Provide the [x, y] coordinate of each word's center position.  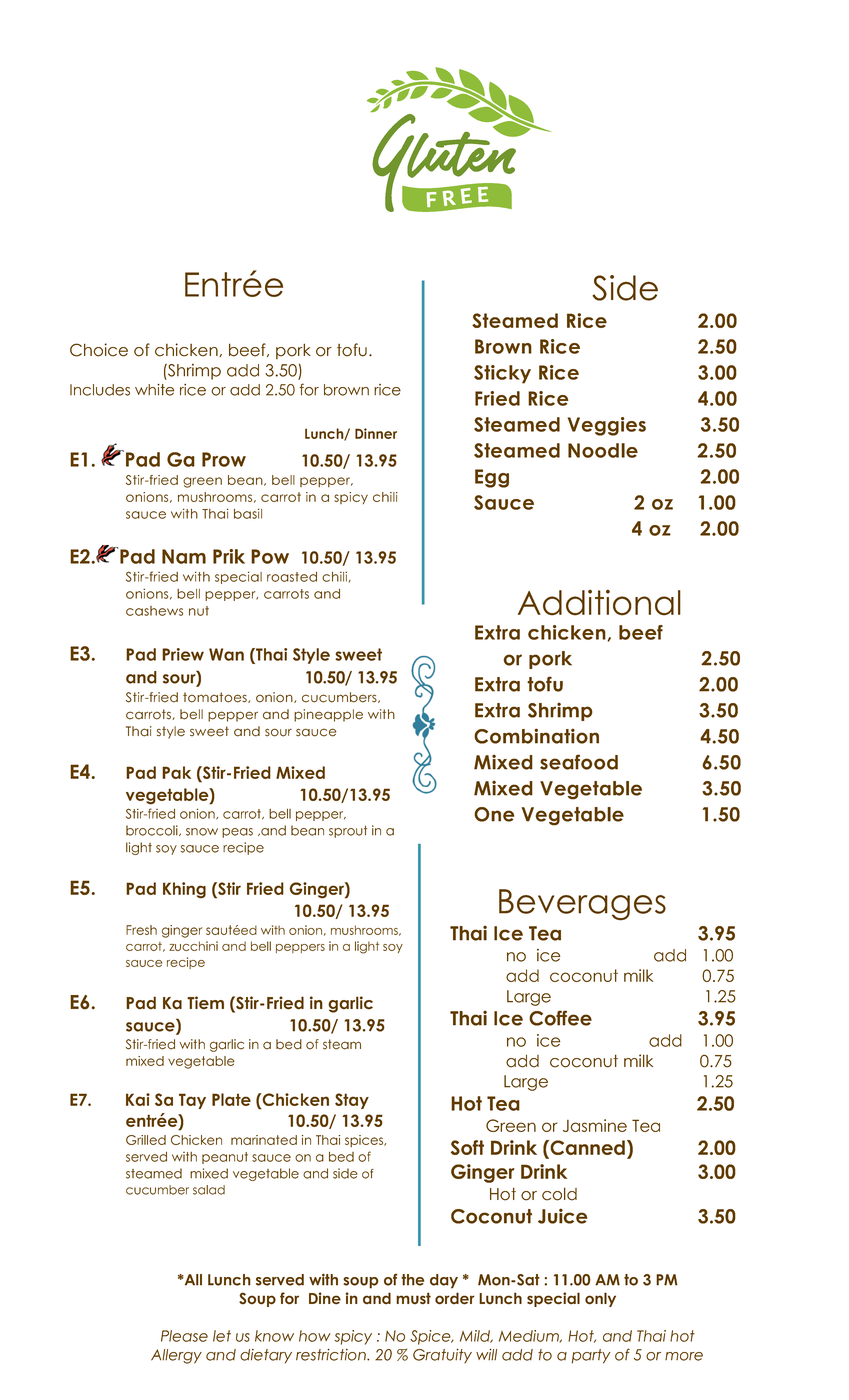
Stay [352, 1101]
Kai [138, 1099]
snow [202, 832]
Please [184, 1336]
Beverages [582, 905]
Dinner [376, 433]
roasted [292, 577]
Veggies [607, 426]
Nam [184, 556]
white [154, 390]
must [413, 1298]
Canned [586, 1149]
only [600, 1299]
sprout [348, 832]
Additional [599, 603]
